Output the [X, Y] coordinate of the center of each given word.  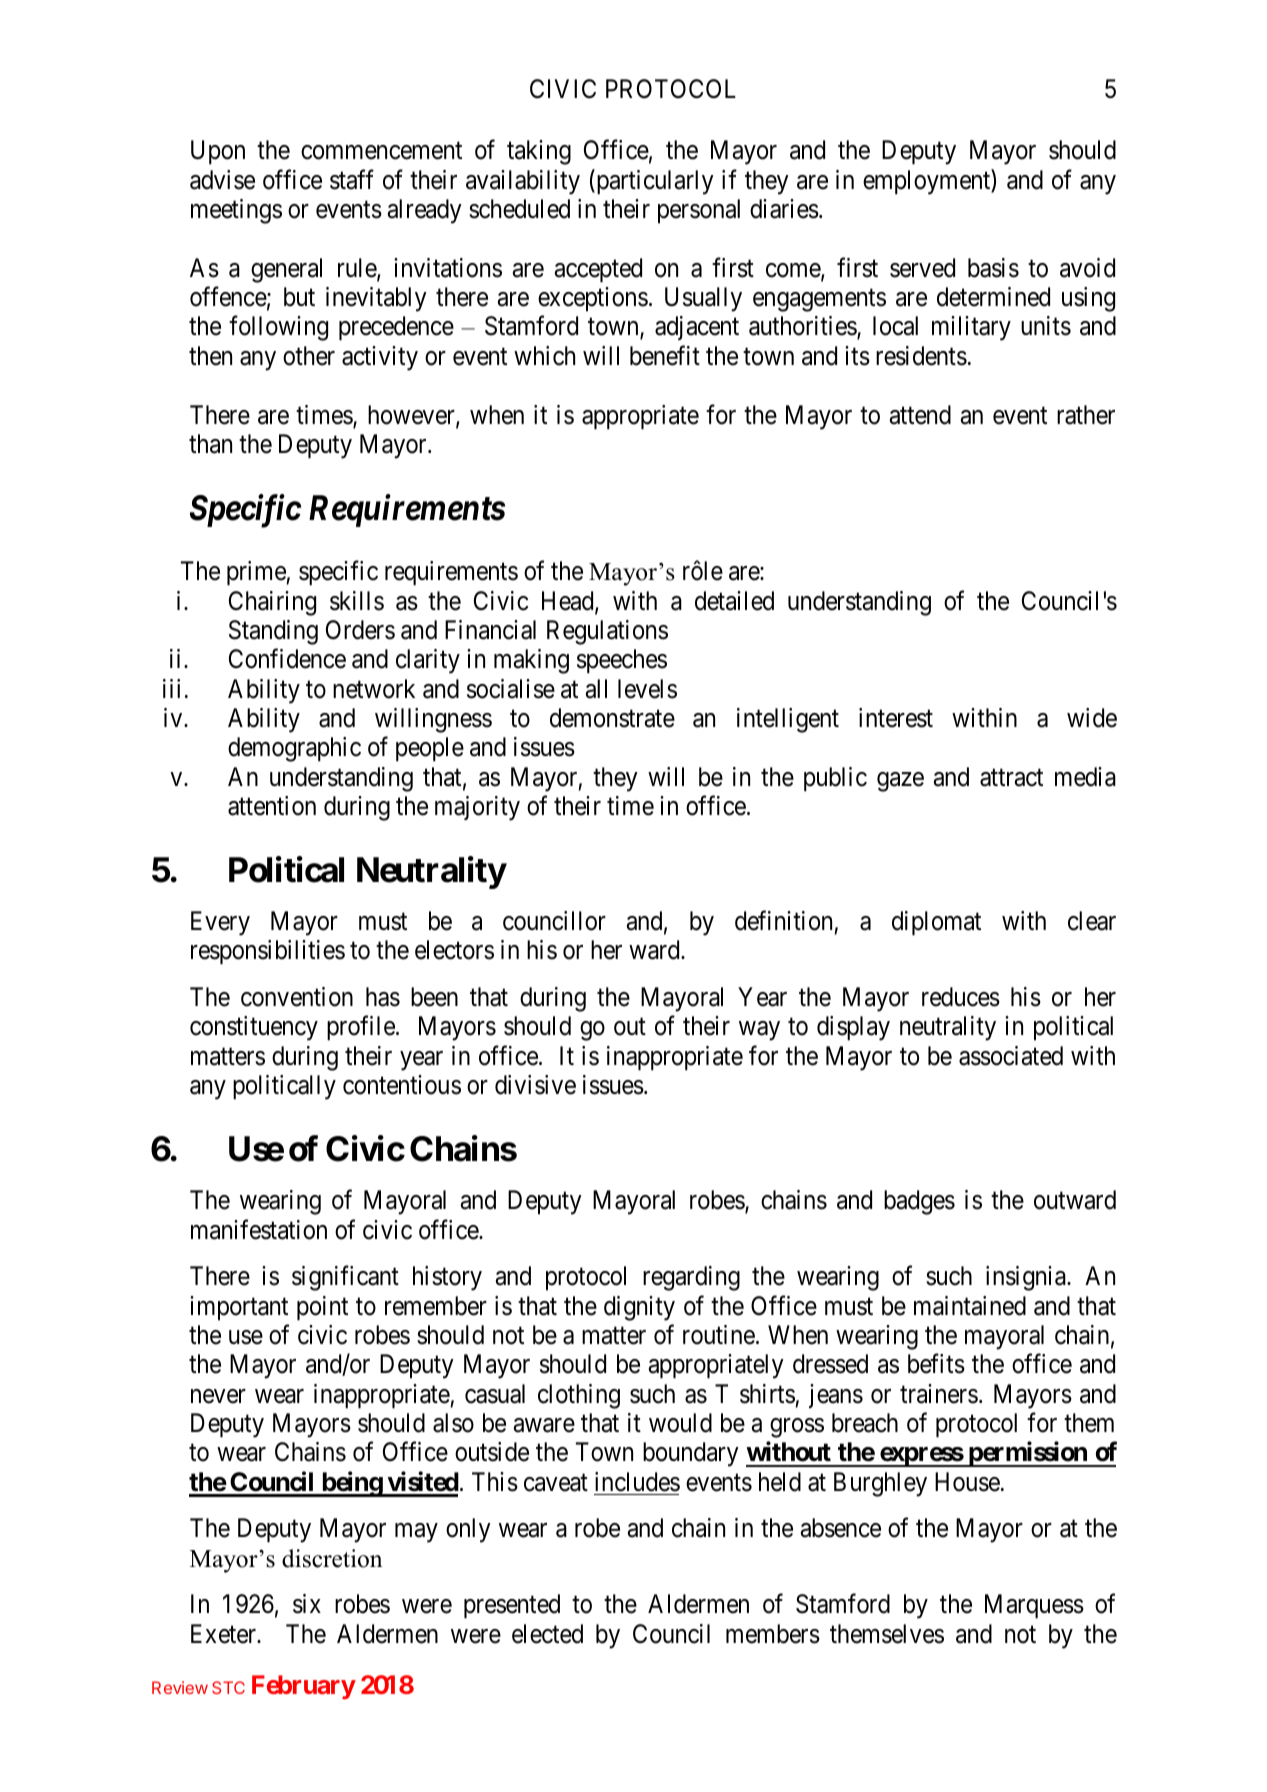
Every [220, 923]
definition [783, 921]
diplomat [936, 923]
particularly [654, 182]
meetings [236, 211]
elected [547, 1634]
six [307, 1604]
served [922, 268]
